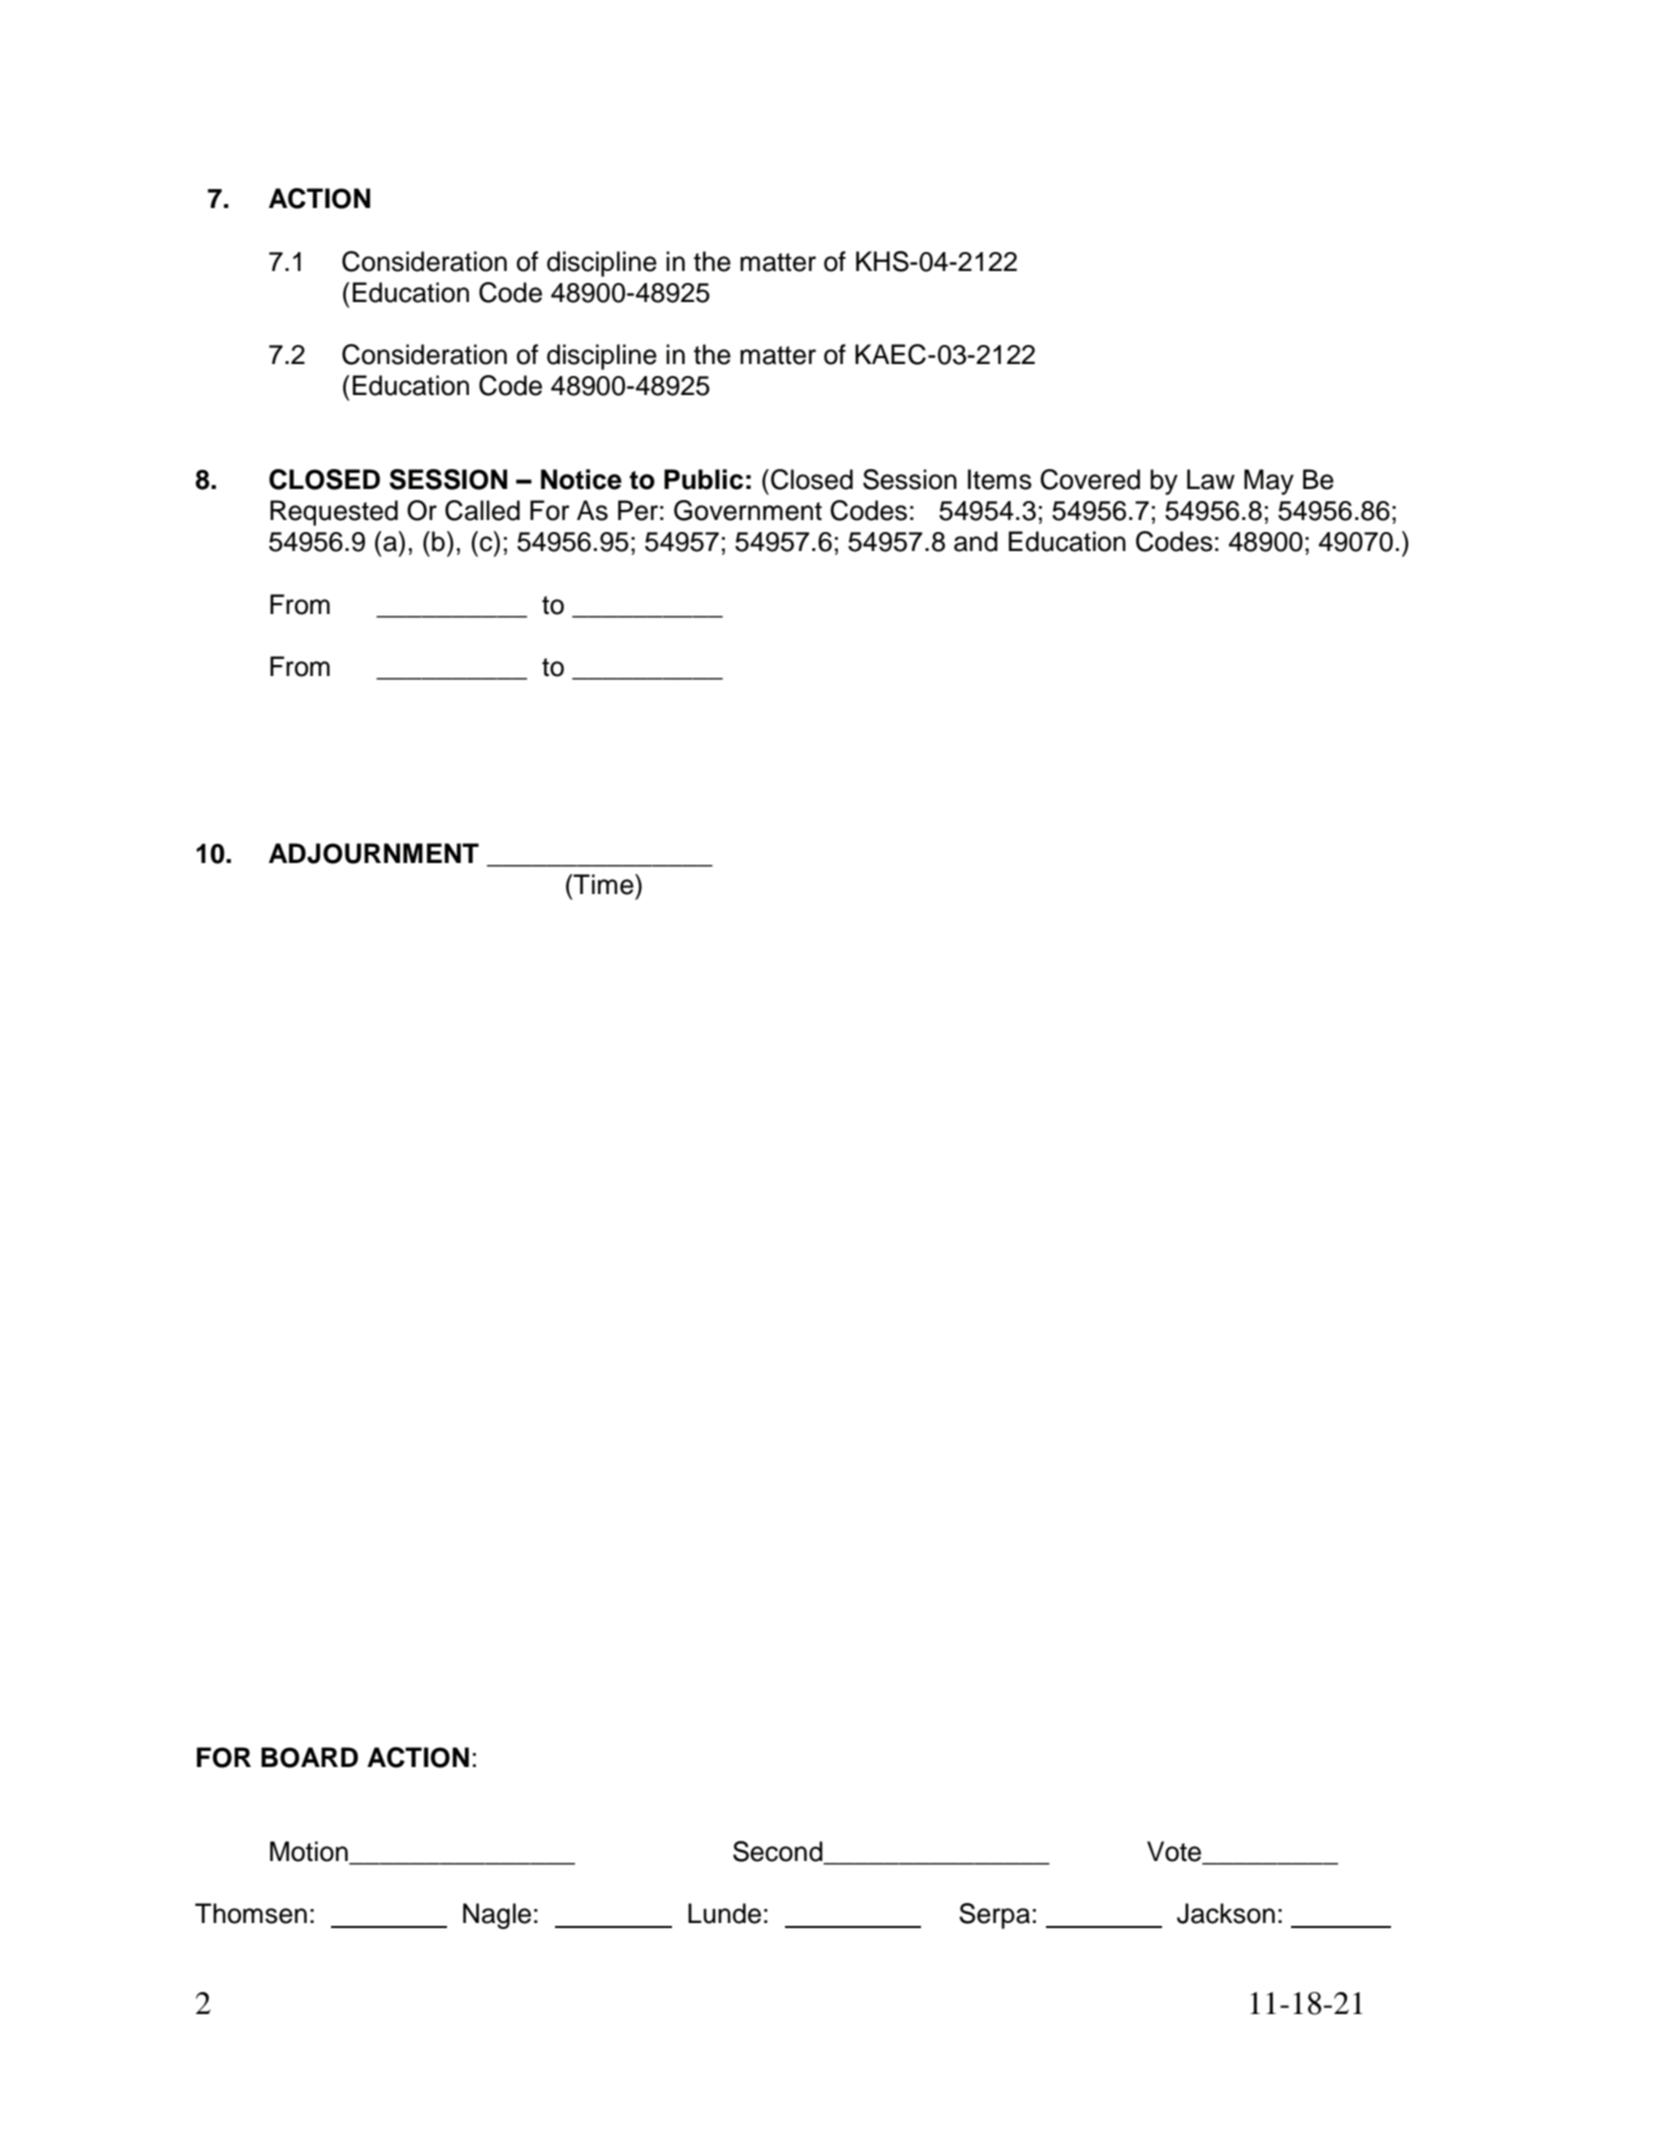 Image resolution: width=1659 pixels, height=2147 pixels. What do you see at coordinates (976, 541) in the document?
I see `and` at bounding box center [976, 541].
